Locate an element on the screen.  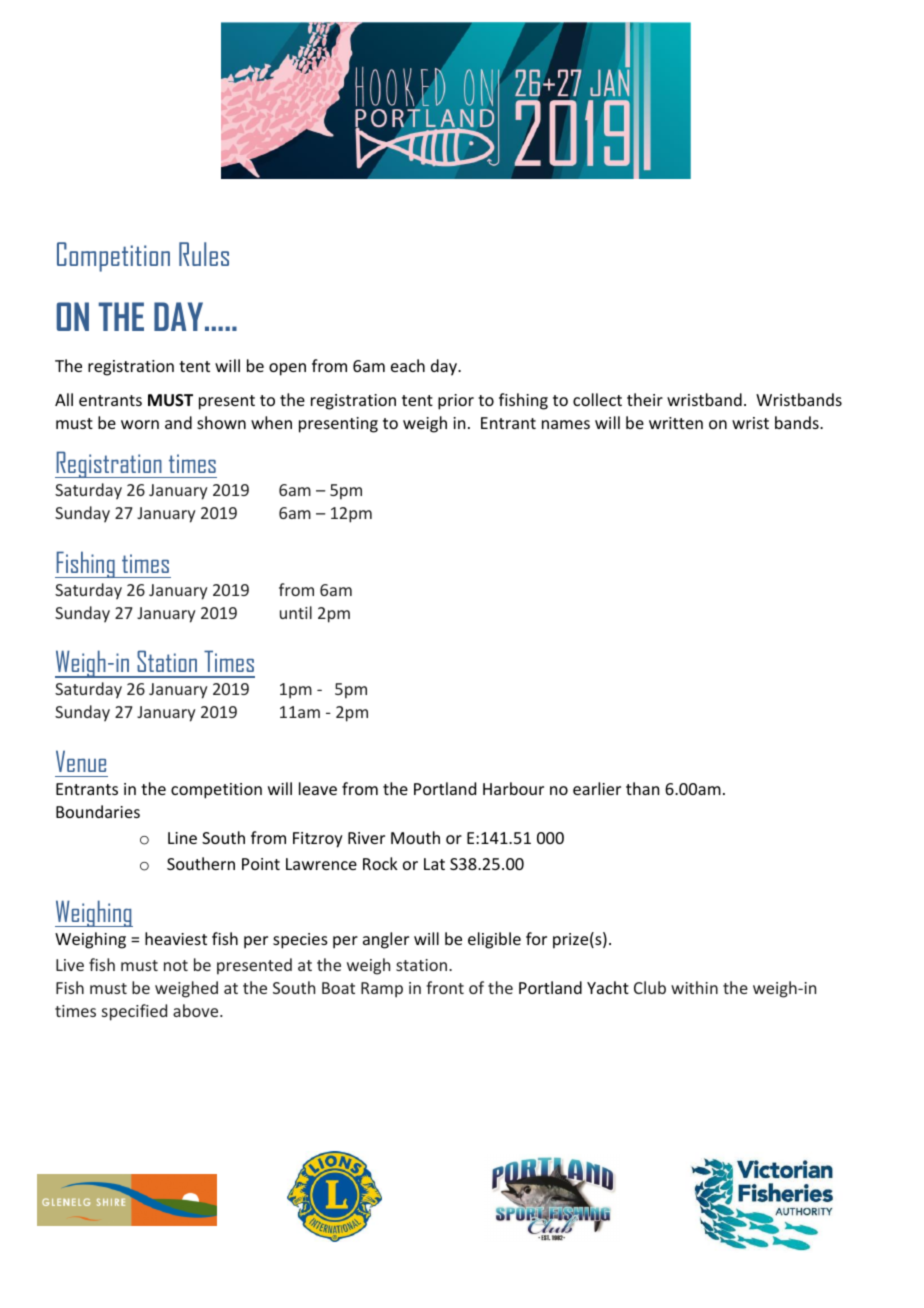
Rules is located at coordinates (204, 254).
